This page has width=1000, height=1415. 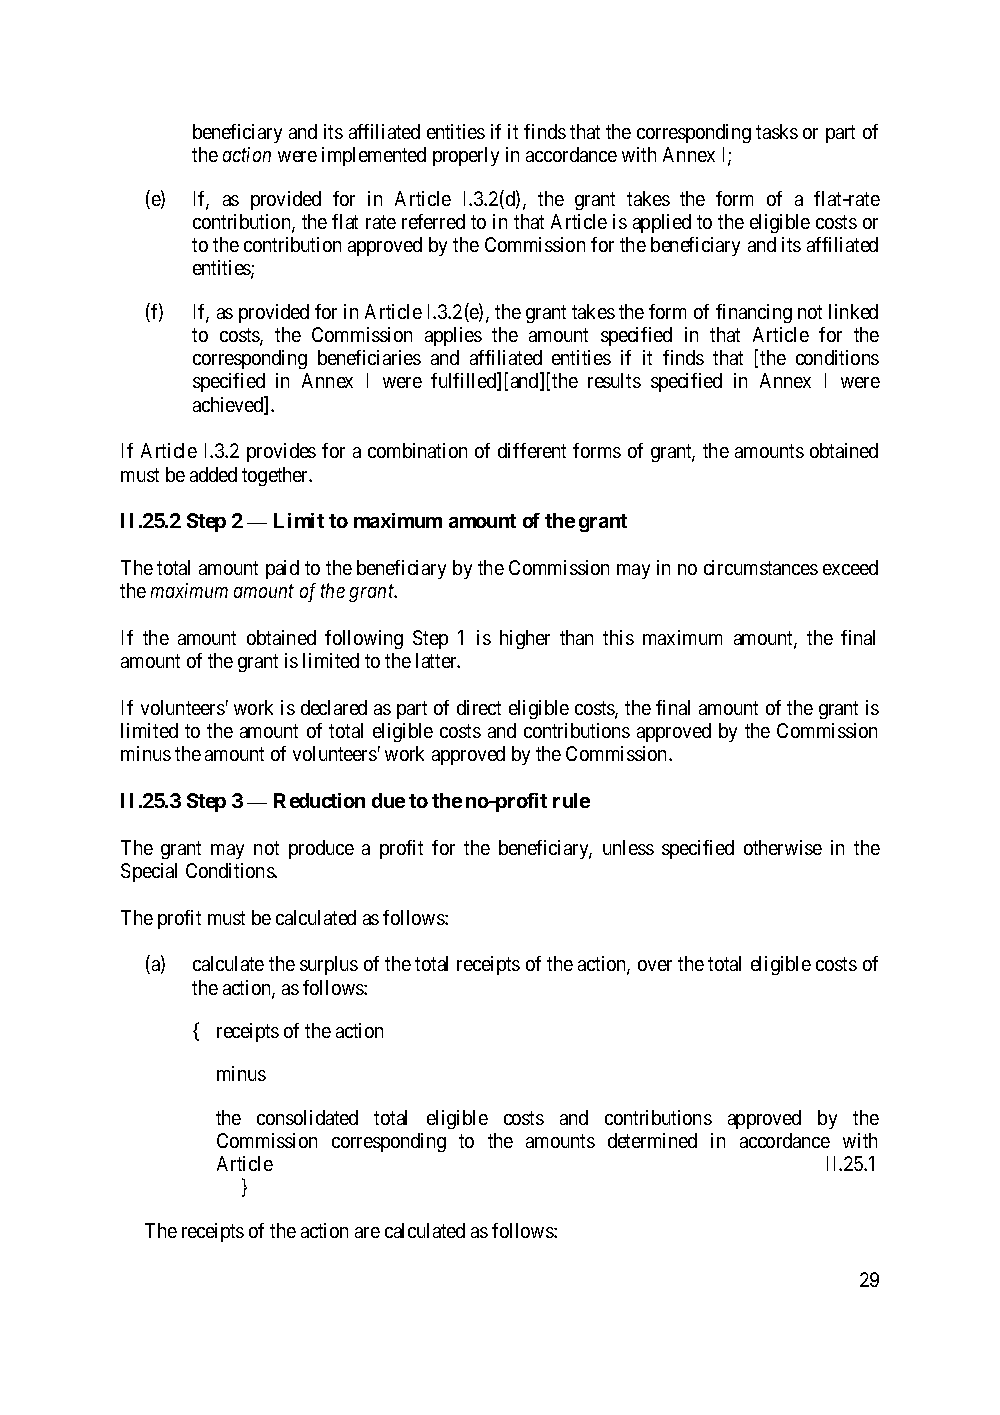 What do you see at coordinates (307, 1117) in the page?
I see `consolidated` at bounding box center [307, 1117].
